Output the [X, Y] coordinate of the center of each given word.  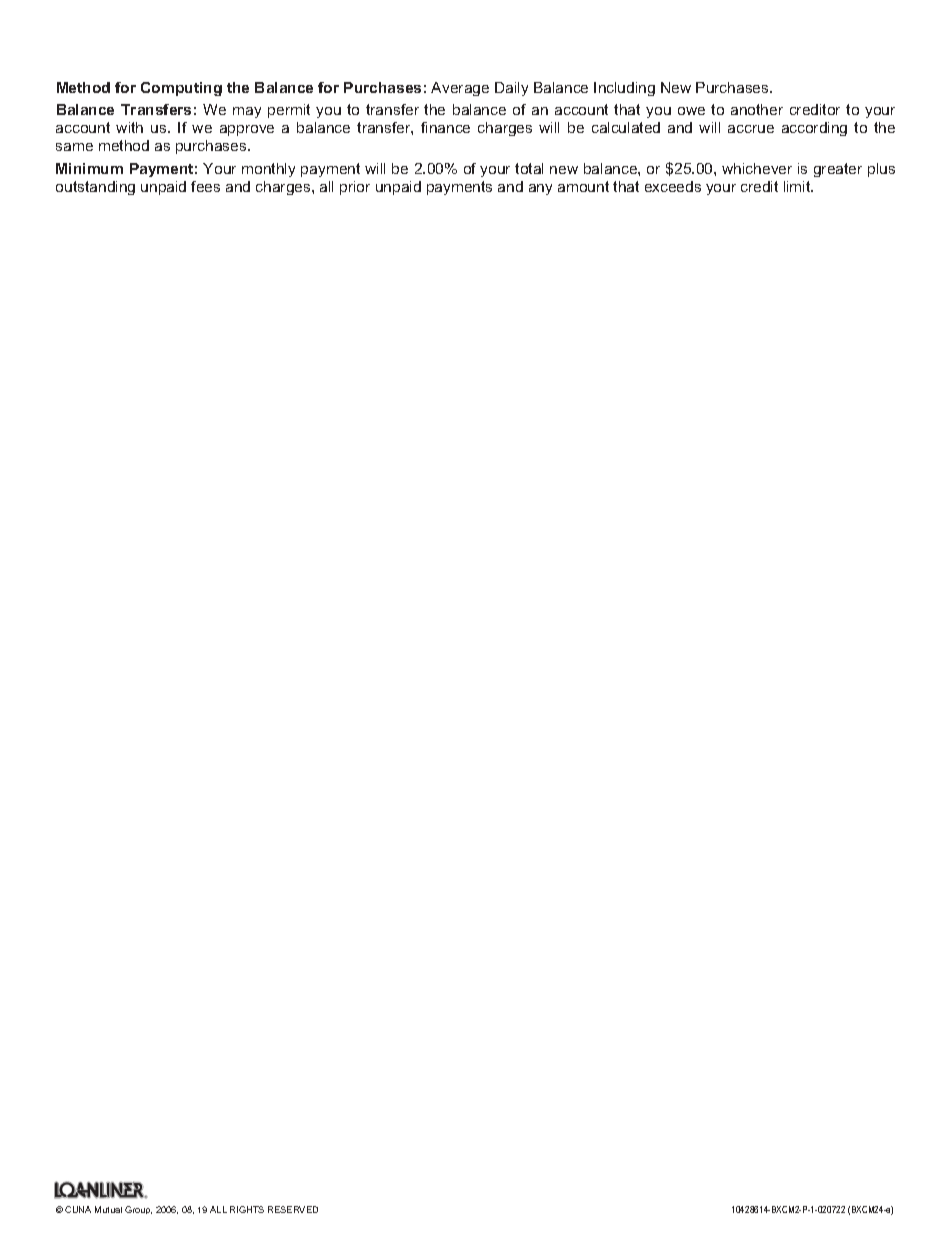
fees [205, 186]
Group [138, 1210]
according [814, 129]
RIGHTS [247, 1209]
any [540, 189]
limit [798, 186]
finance [445, 127]
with [129, 127]
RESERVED [293, 1209]
